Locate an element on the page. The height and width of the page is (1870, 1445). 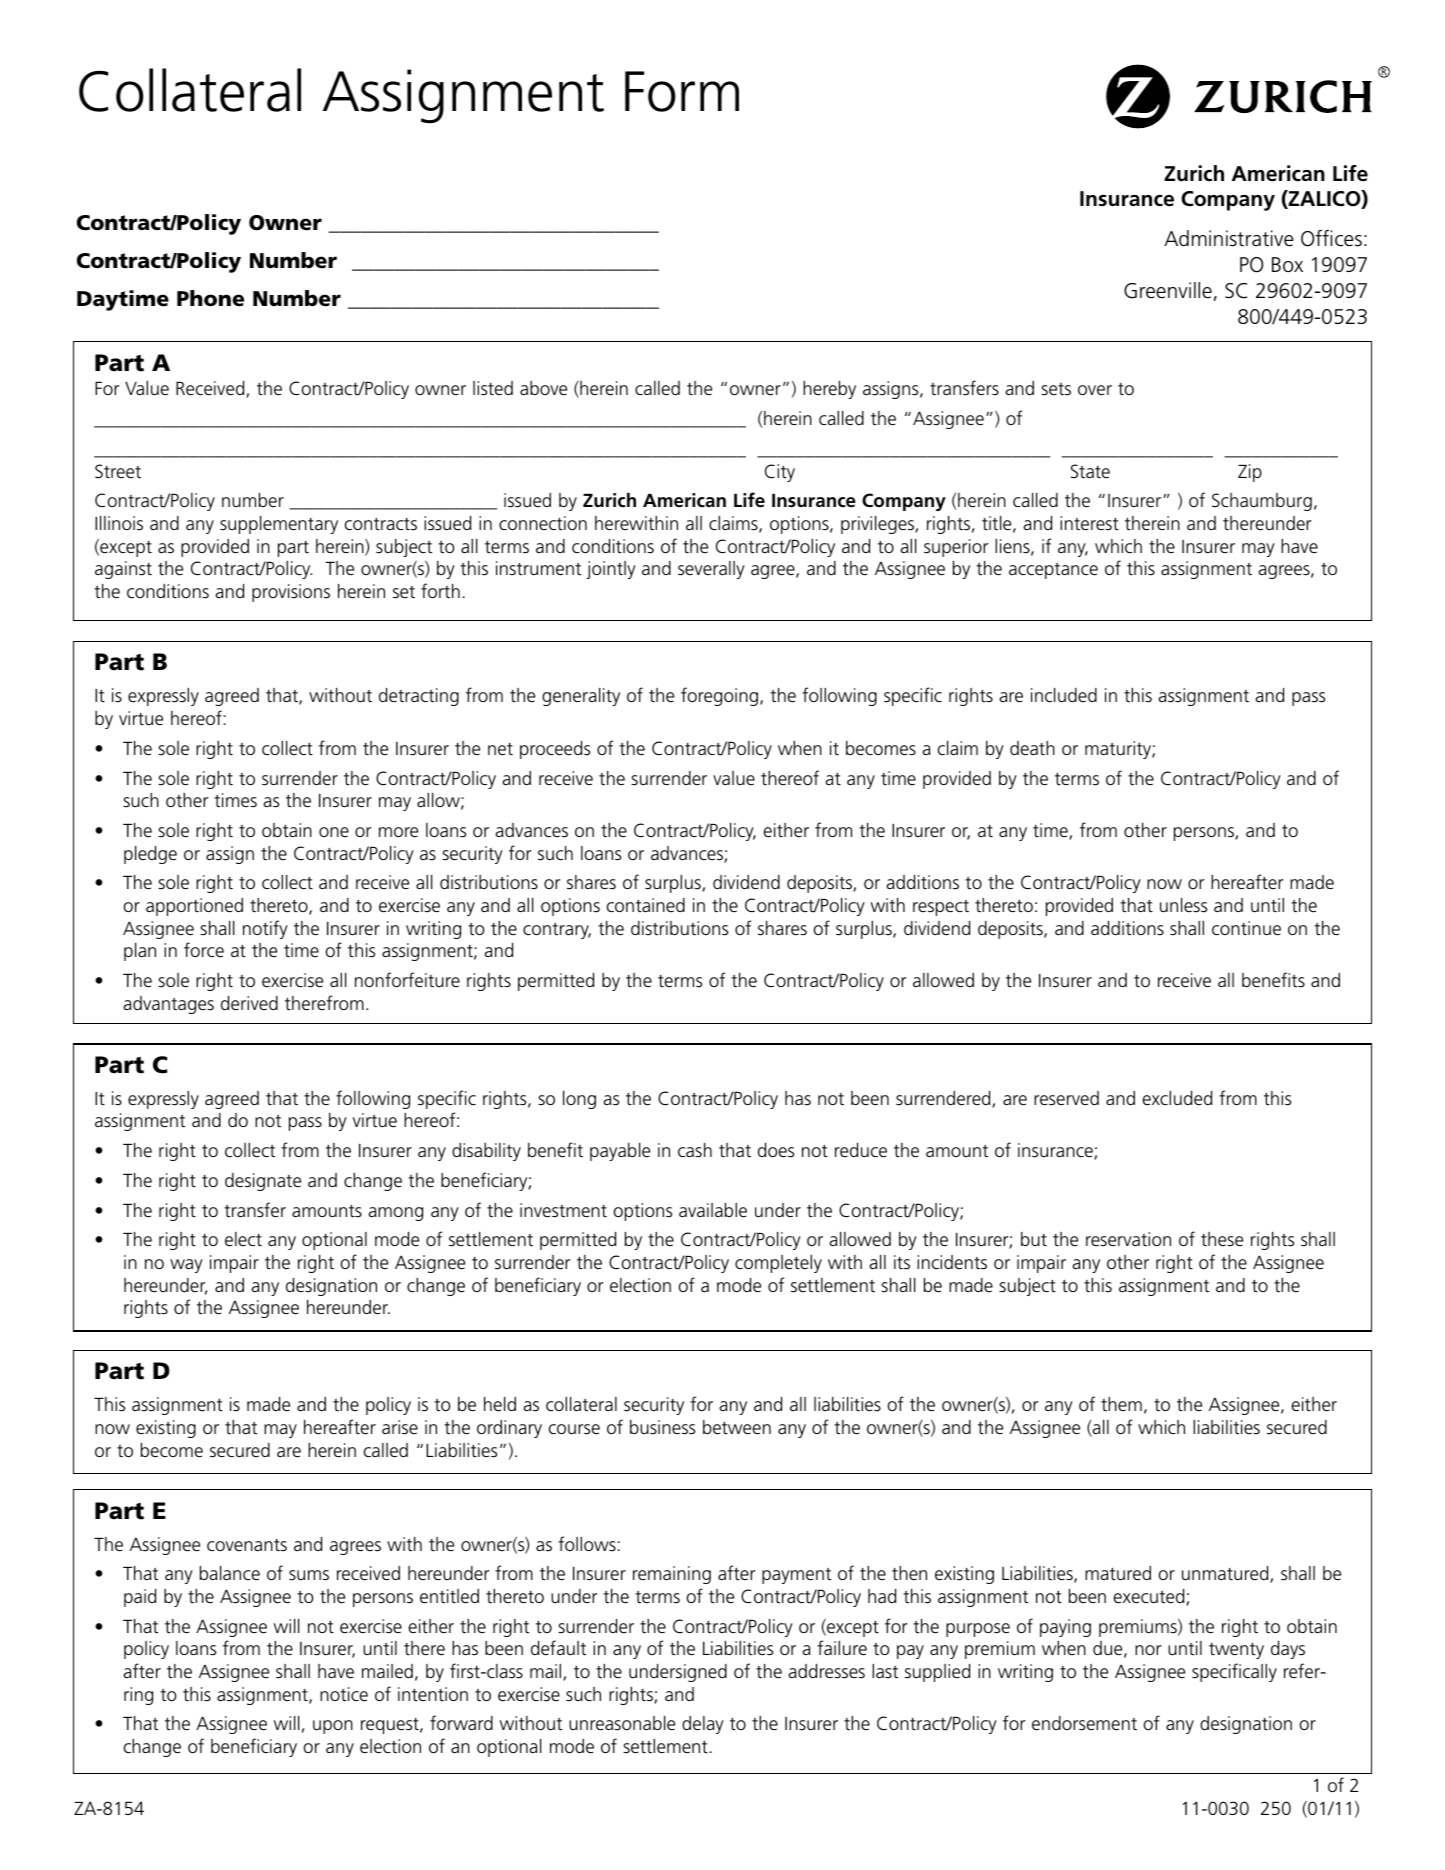
Phone is located at coordinates (210, 298).
